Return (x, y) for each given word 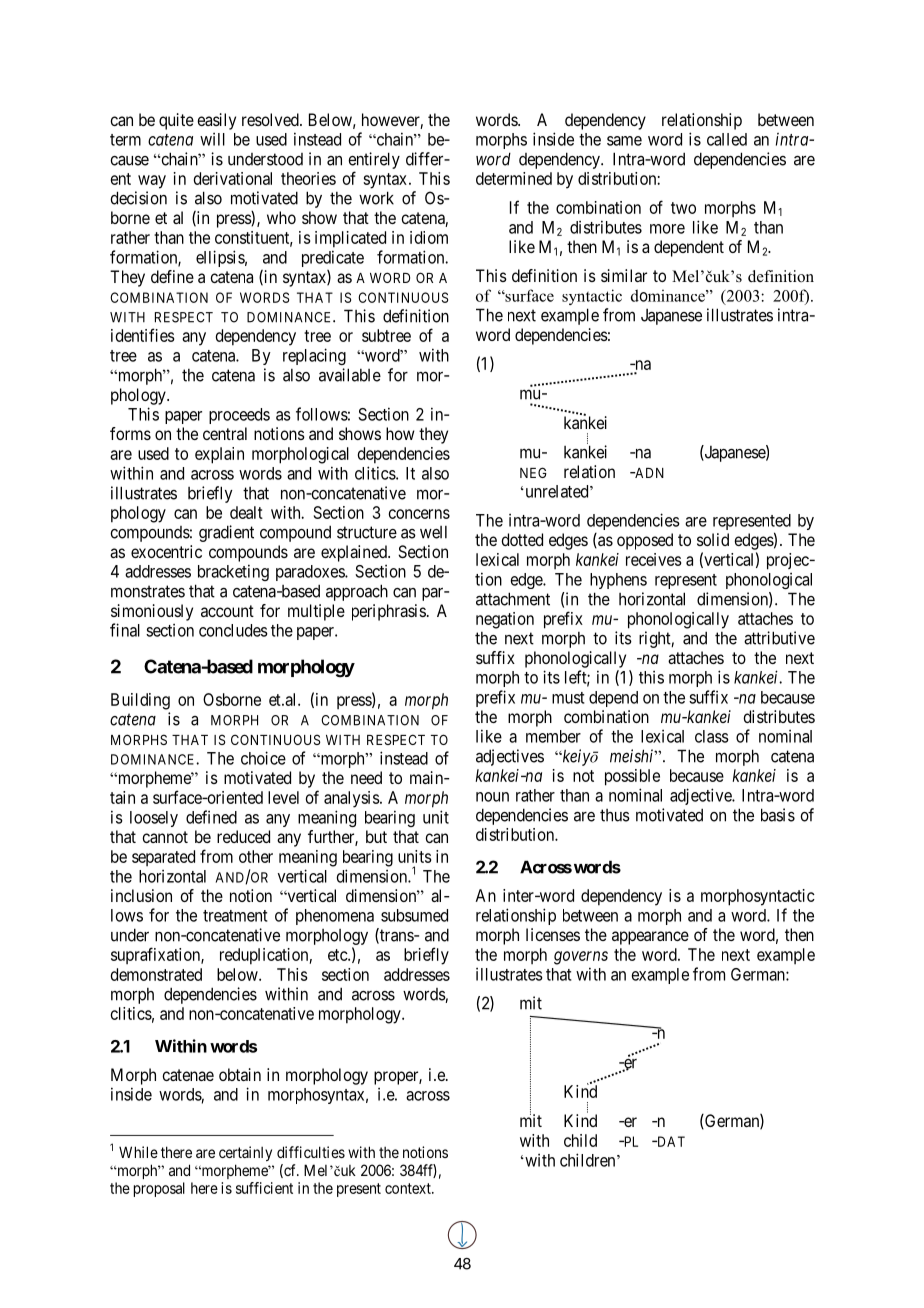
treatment (235, 916)
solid (713, 539)
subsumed (414, 915)
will (212, 139)
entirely (374, 160)
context (409, 1188)
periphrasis (389, 612)
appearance (650, 938)
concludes (233, 630)
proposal (159, 1189)
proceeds (239, 416)
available (350, 375)
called (727, 139)
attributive (779, 638)
